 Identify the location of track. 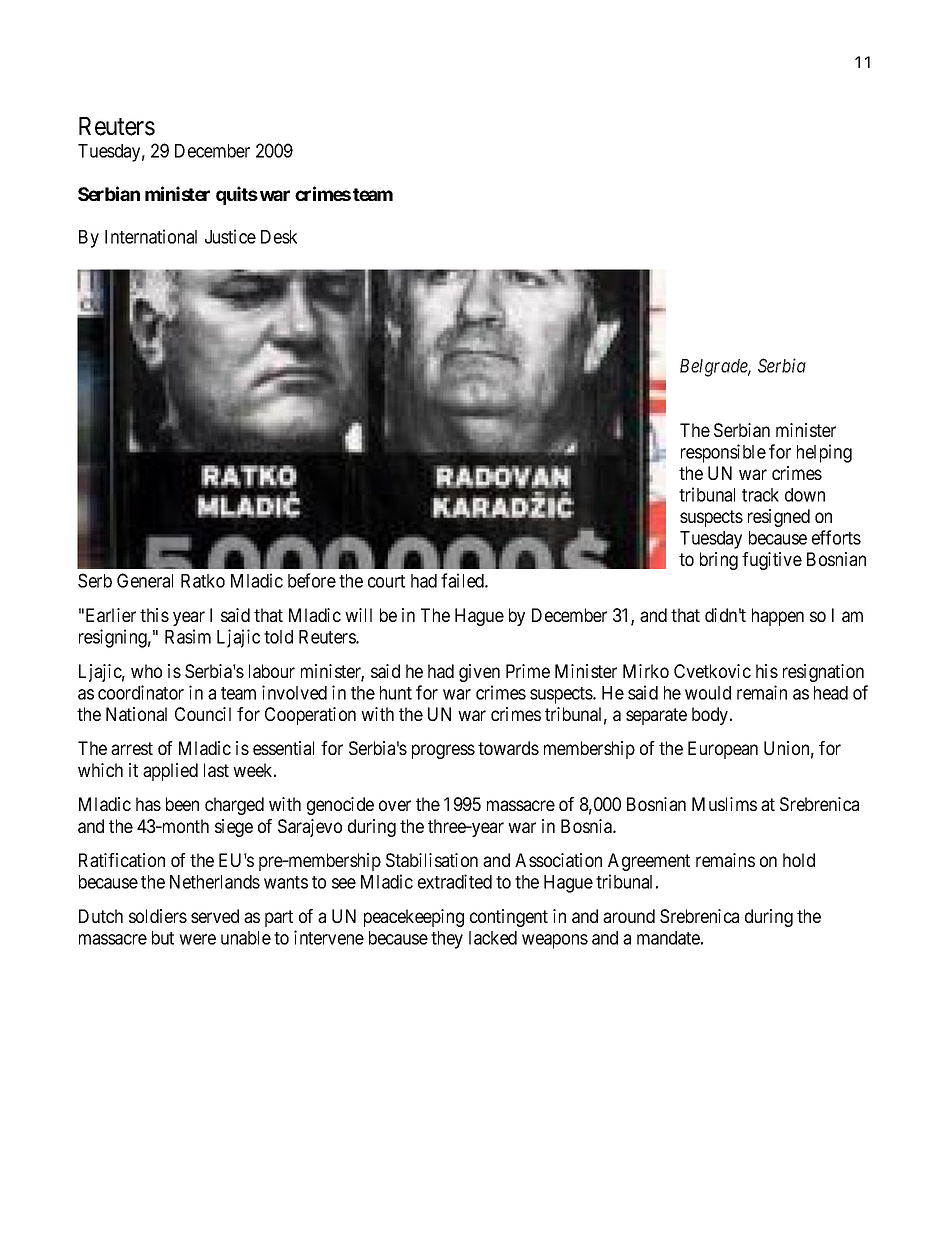
(760, 495).
